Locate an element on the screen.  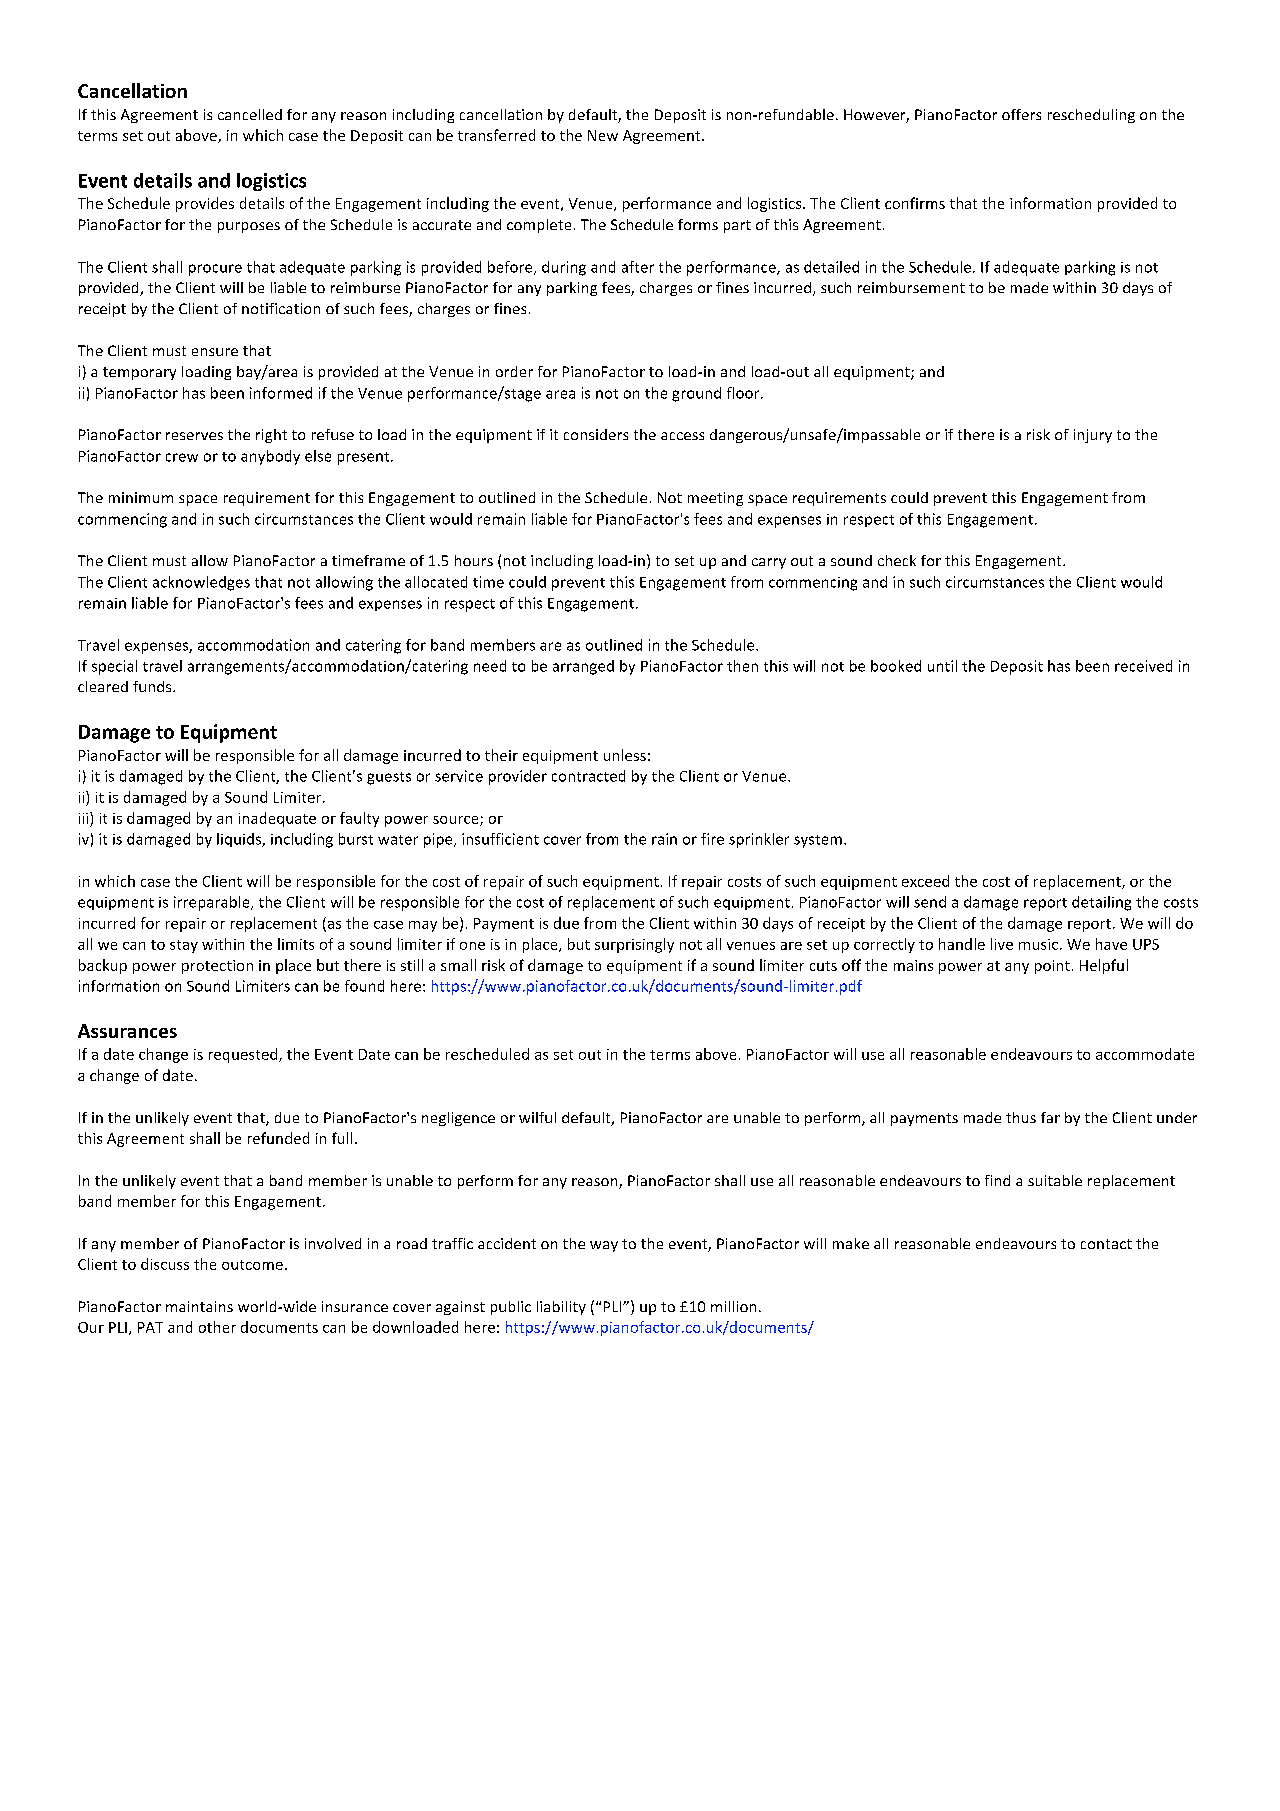
cancelled is located at coordinates (250, 114).
